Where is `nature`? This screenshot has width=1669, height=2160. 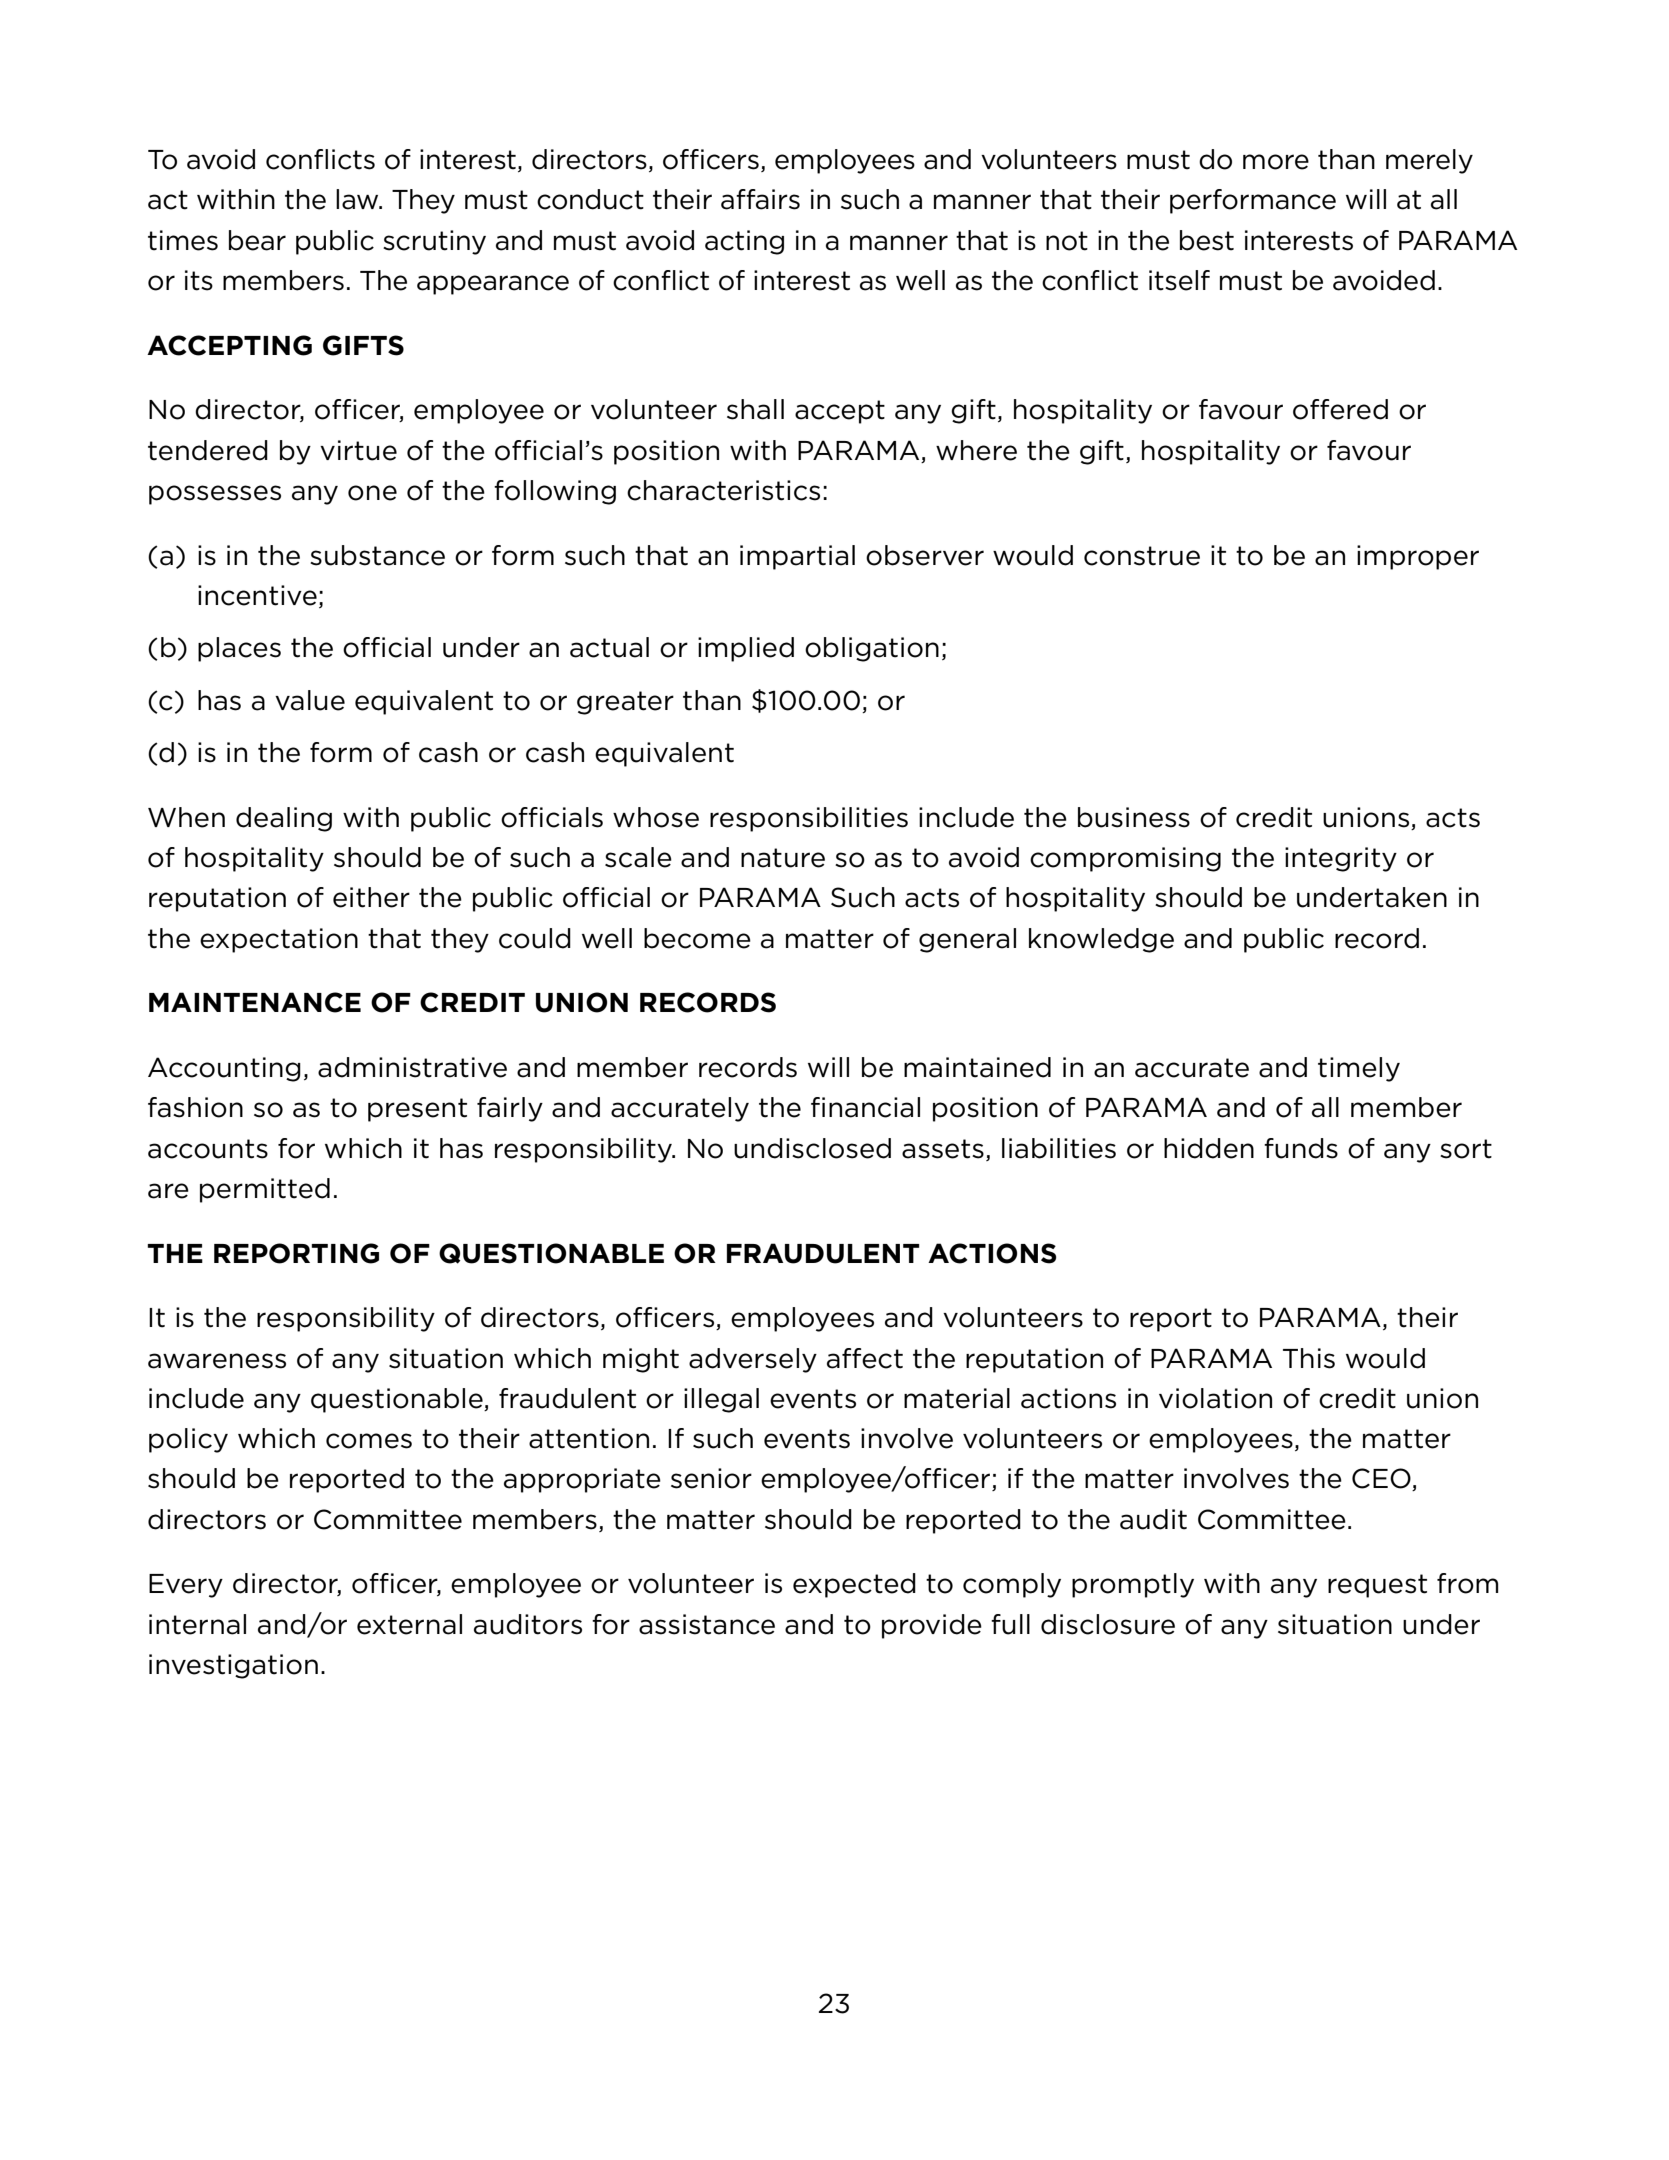
nature is located at coordinates (783, 858).
